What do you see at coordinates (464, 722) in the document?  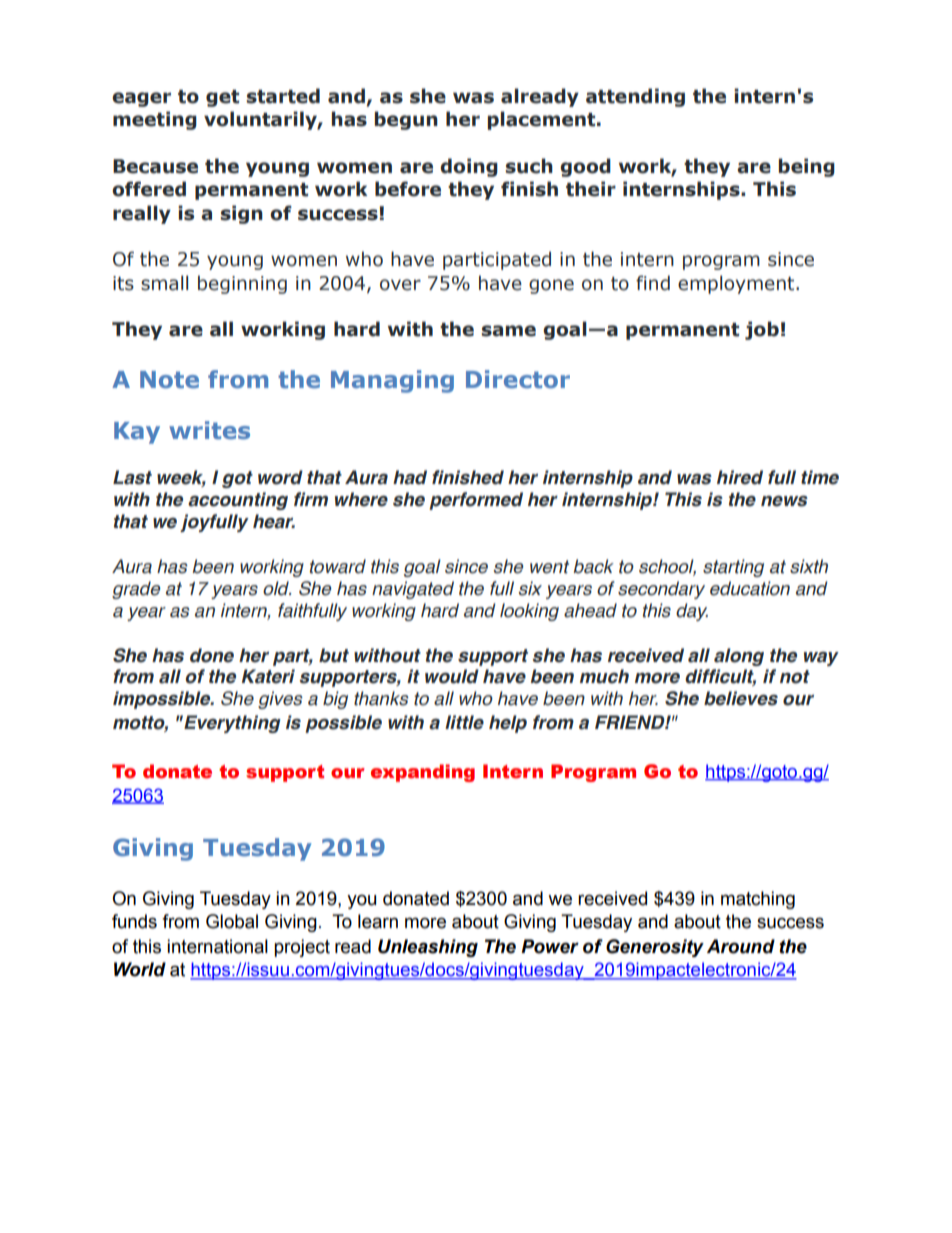 I see `little` at bounding box center [464, 722].
